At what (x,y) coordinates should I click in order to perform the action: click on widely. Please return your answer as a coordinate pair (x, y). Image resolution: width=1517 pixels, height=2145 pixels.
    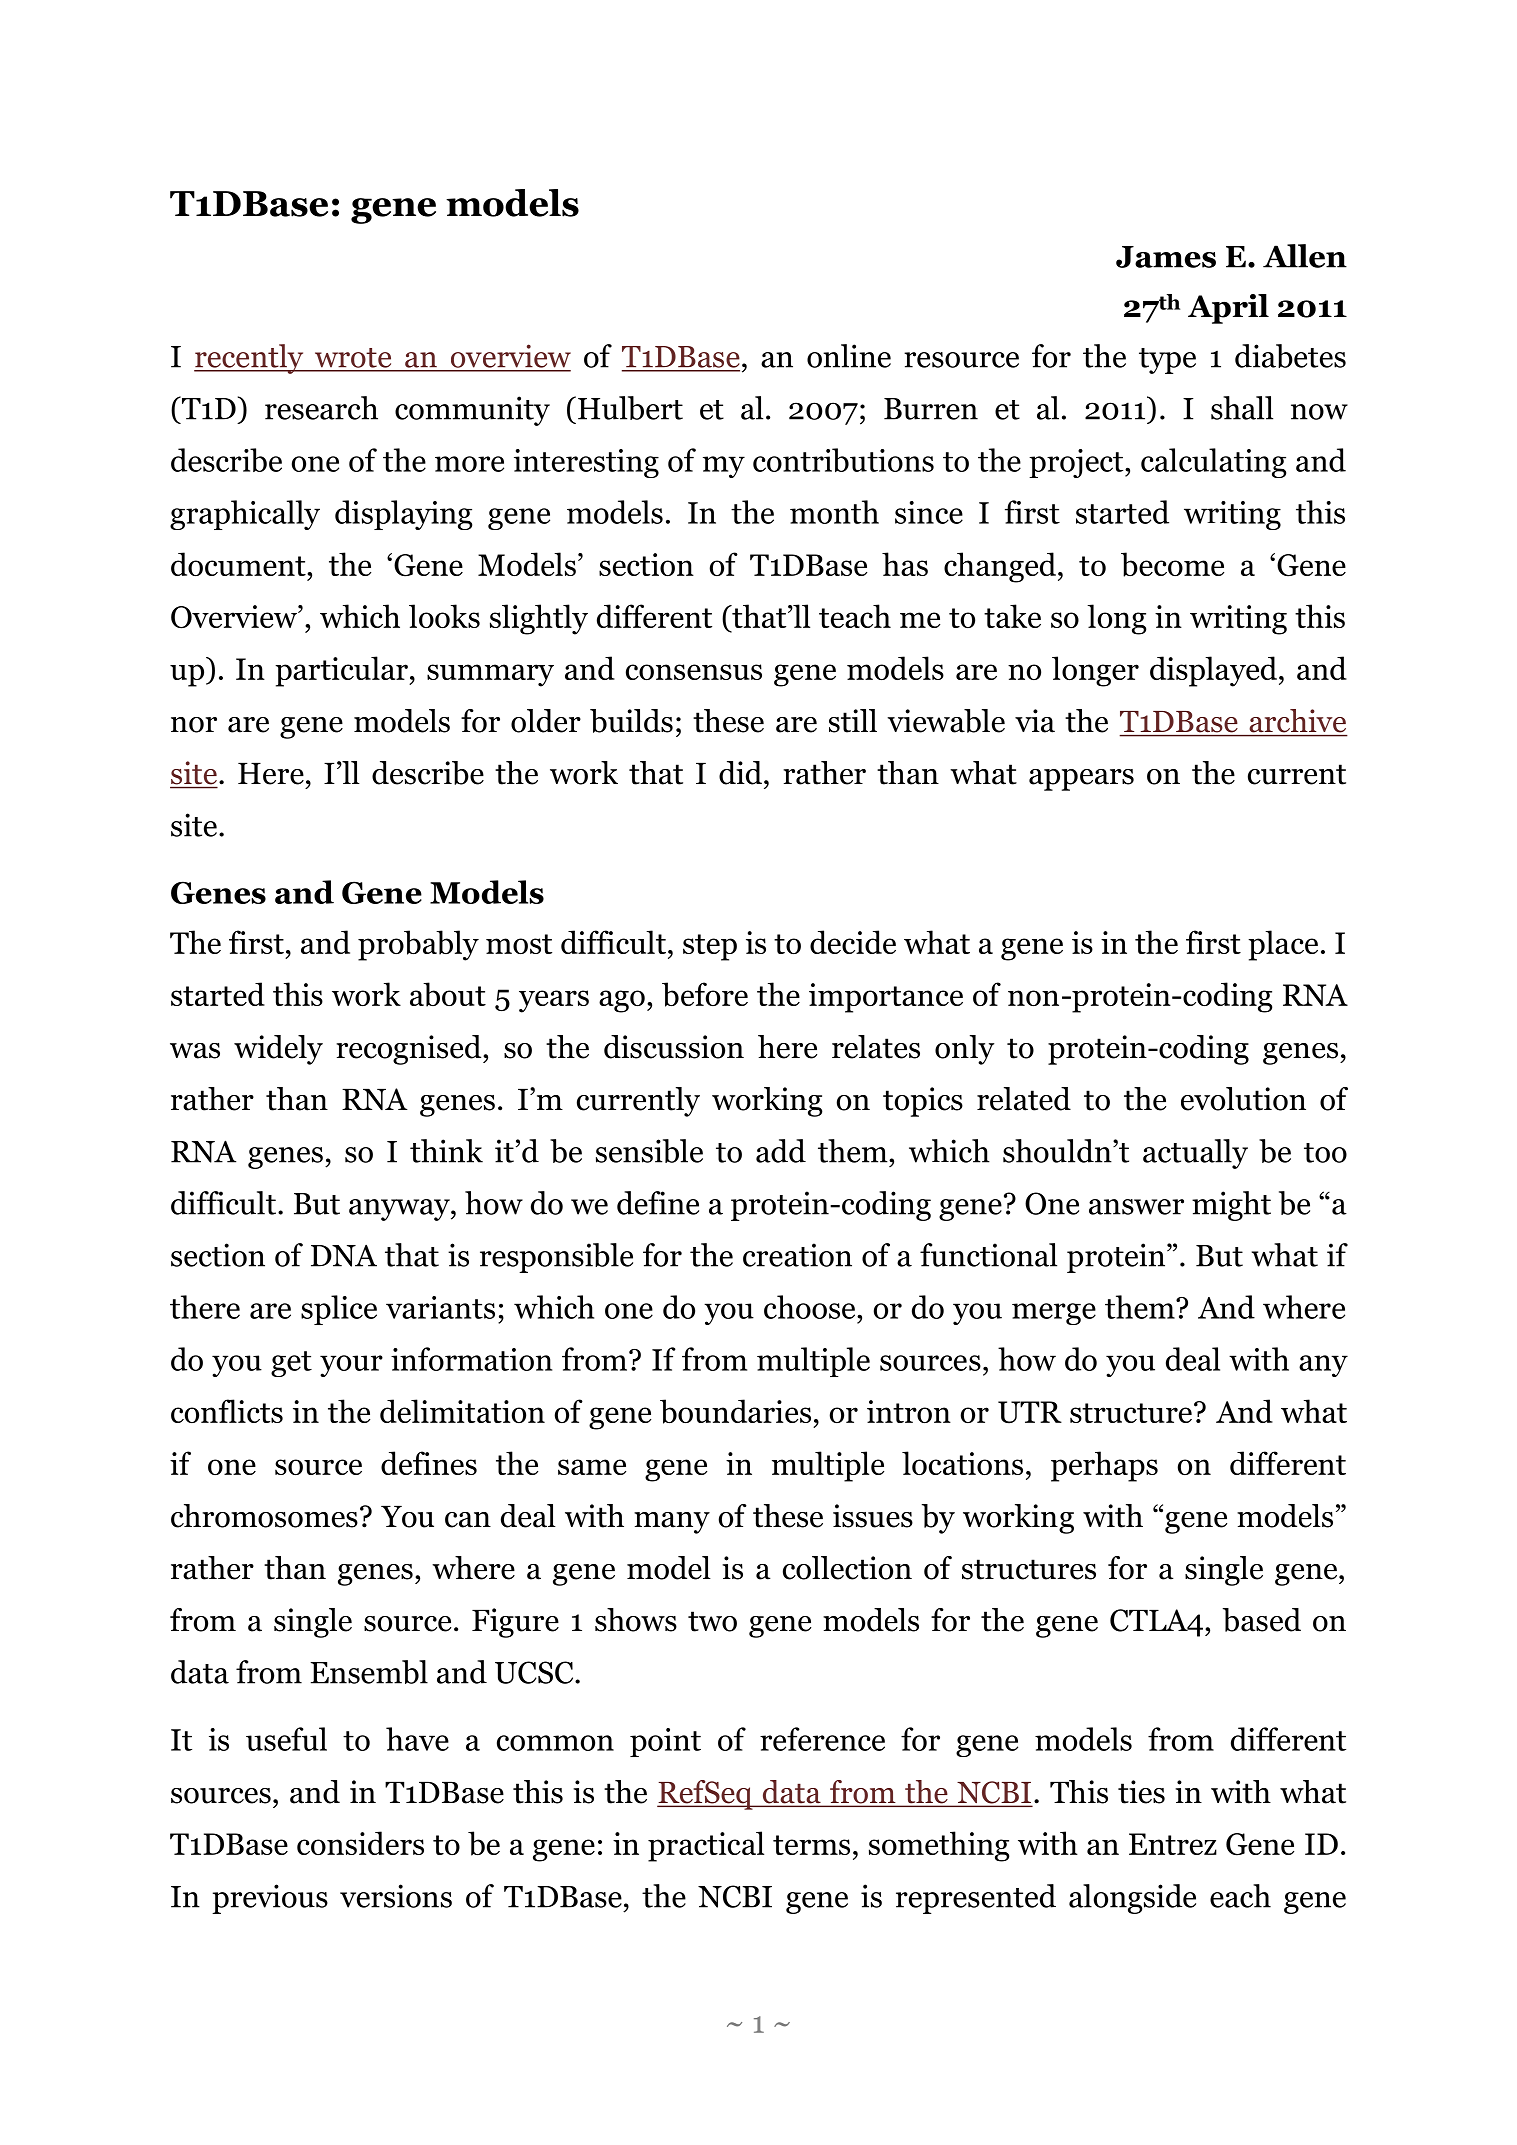
    Looking at the image, I should click on (278, 1050).
